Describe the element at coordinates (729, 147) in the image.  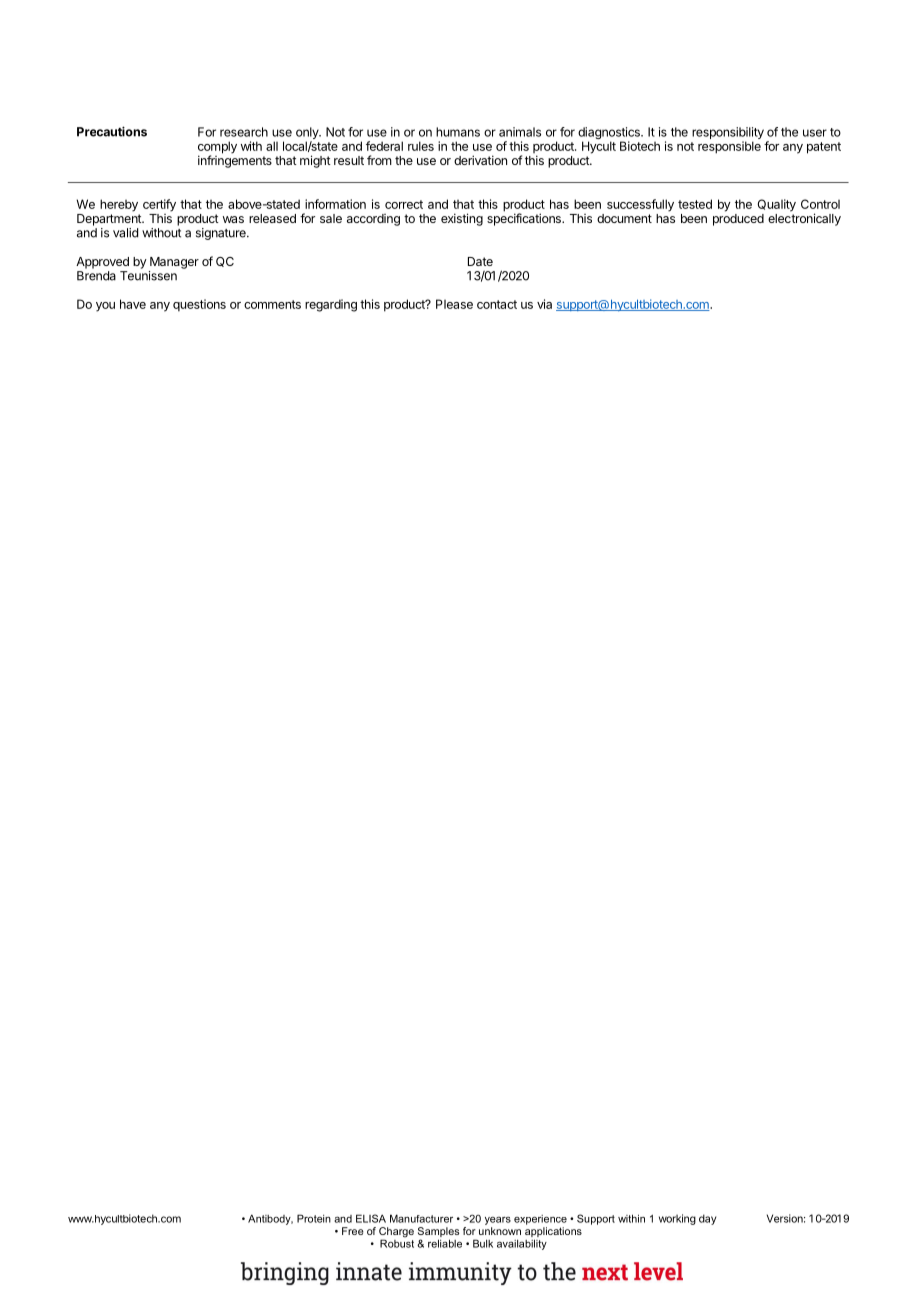
I see `responsible` at that location.
